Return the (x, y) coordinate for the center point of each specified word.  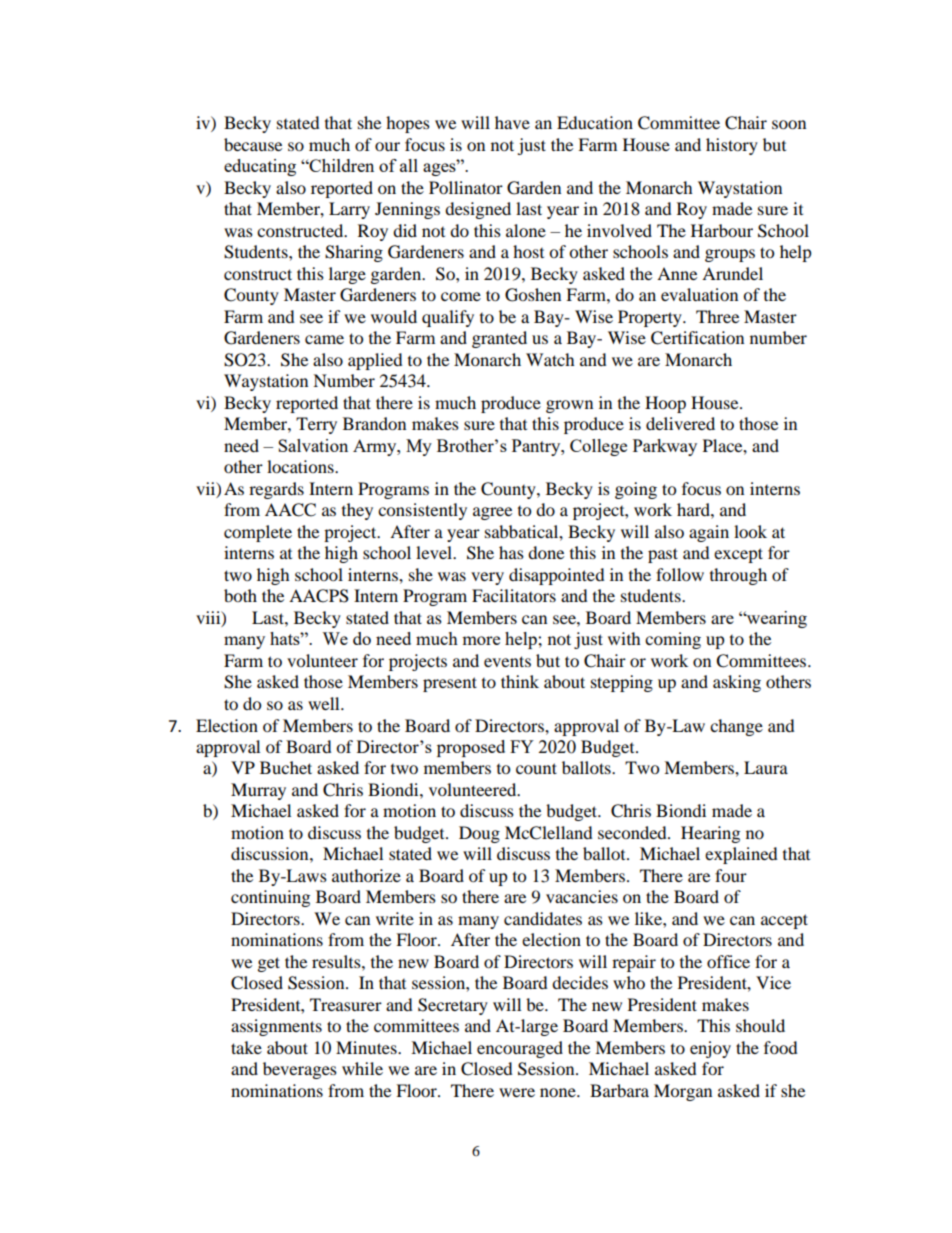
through (738, 576)
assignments (276, 1027)
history (732, 146)
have (512, 122)
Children (341, 165)
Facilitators (514, 595)
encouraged (520, 1049)
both (240, 595)
